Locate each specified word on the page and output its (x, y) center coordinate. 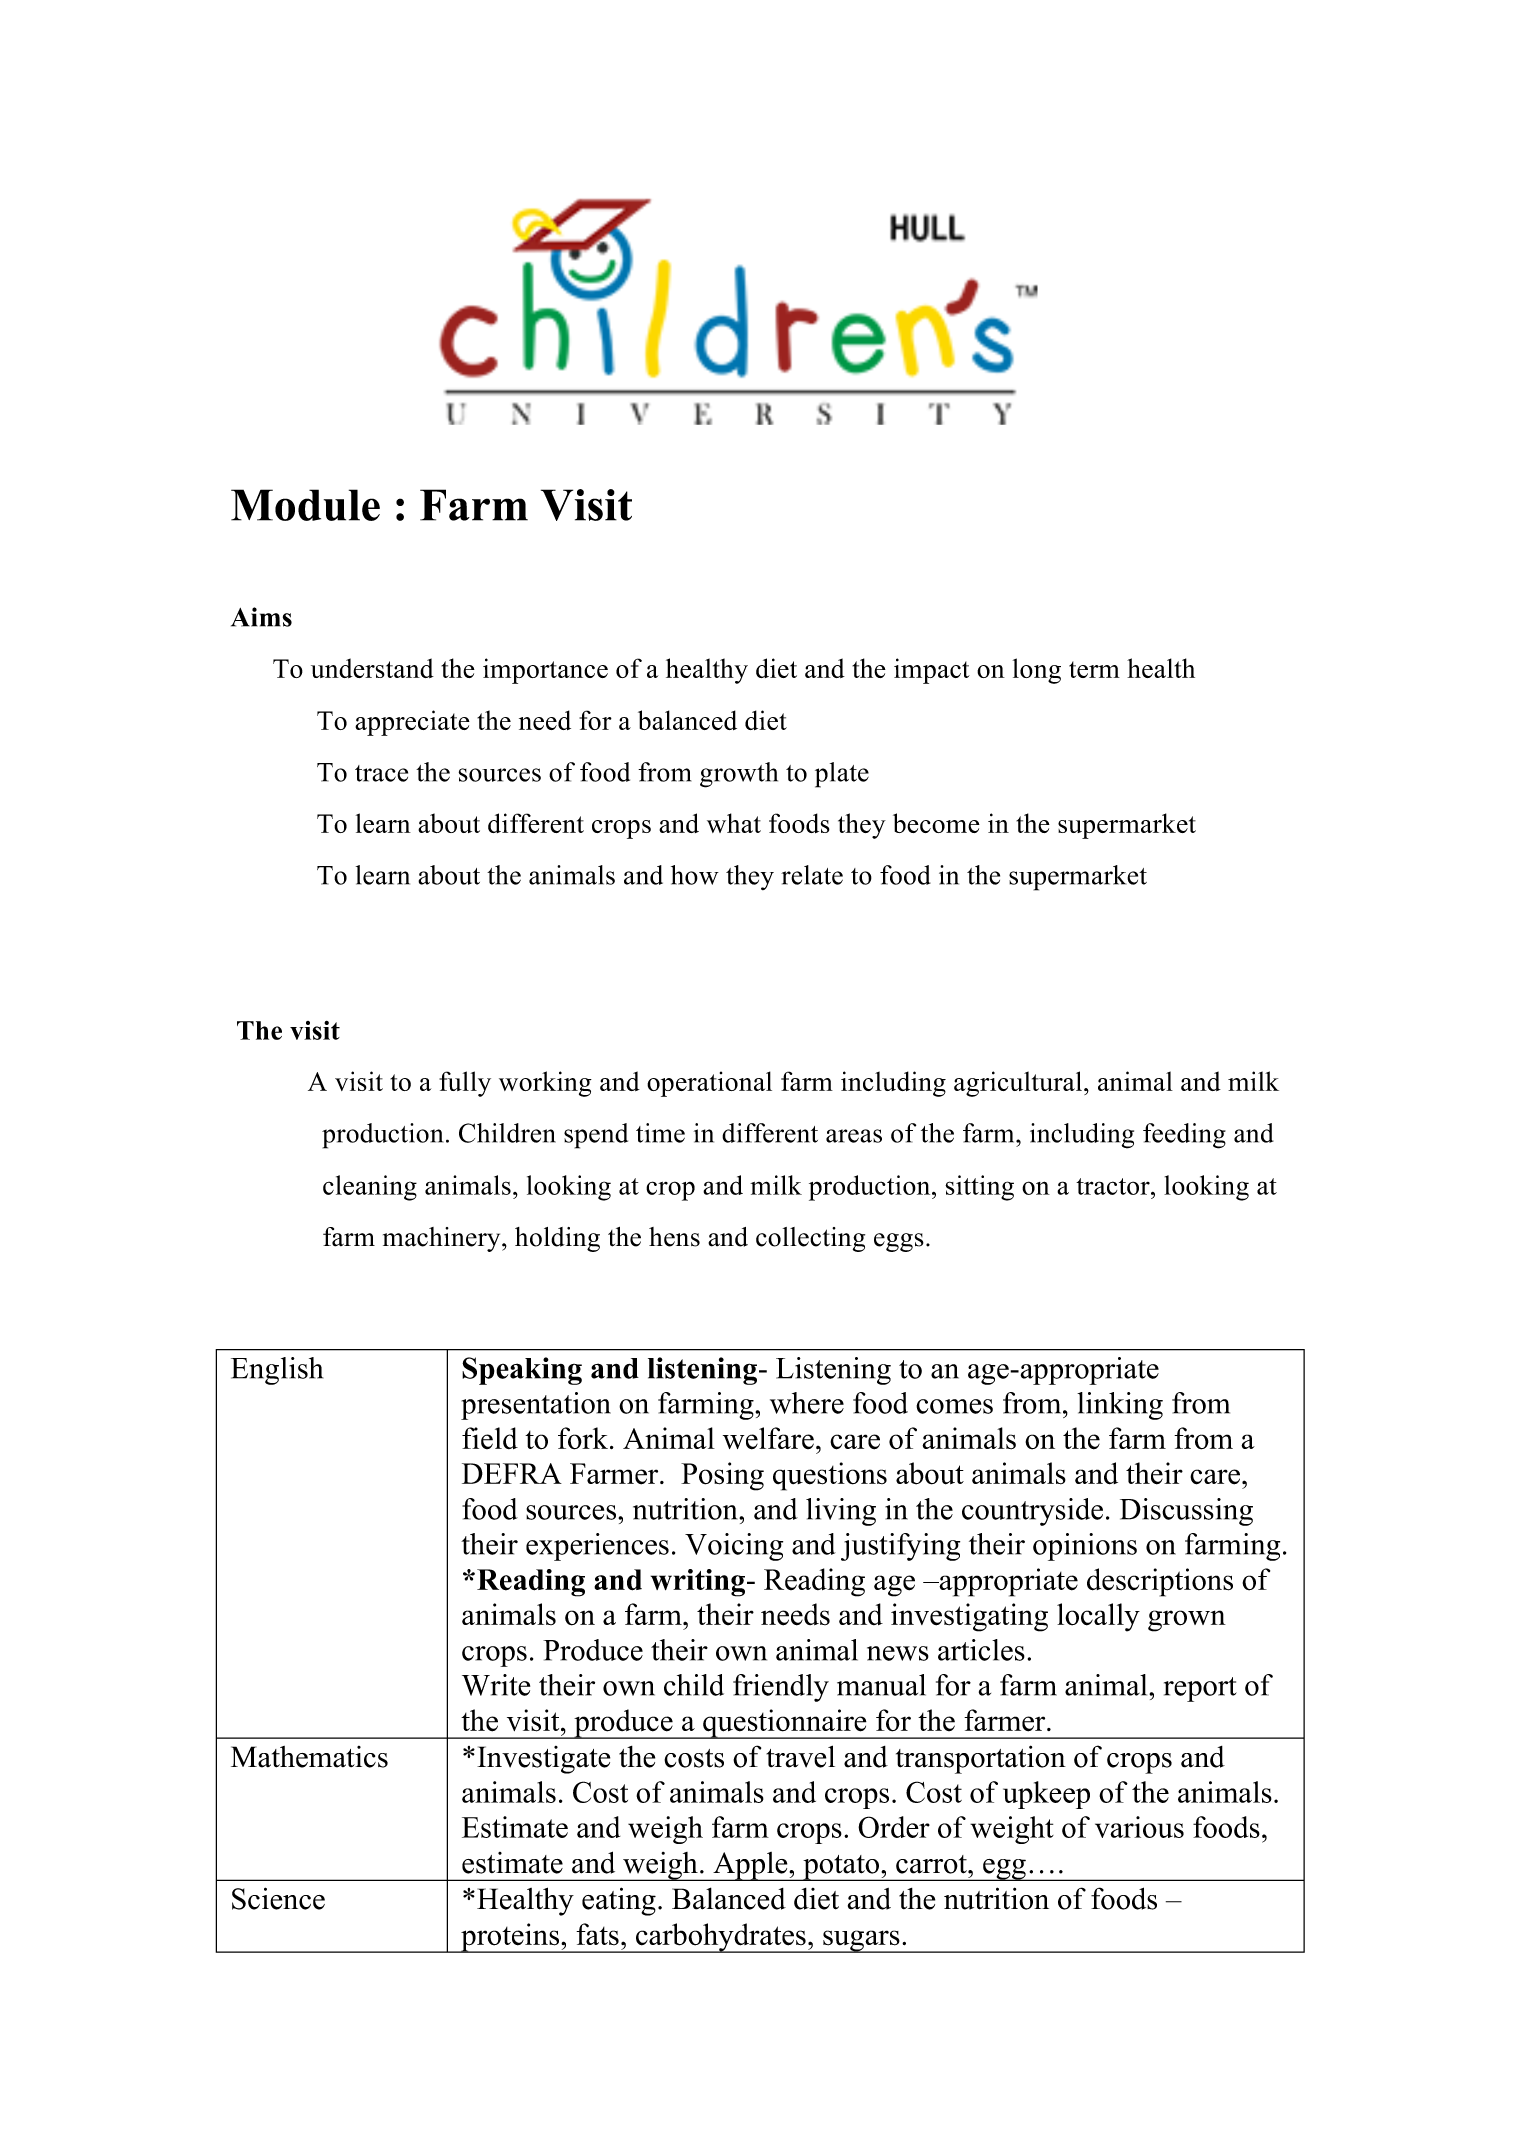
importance (545, 671)
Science (278, 1898)
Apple (750, 1866)
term (1094, 669)
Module (305, 505)
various (1139, 1827)
